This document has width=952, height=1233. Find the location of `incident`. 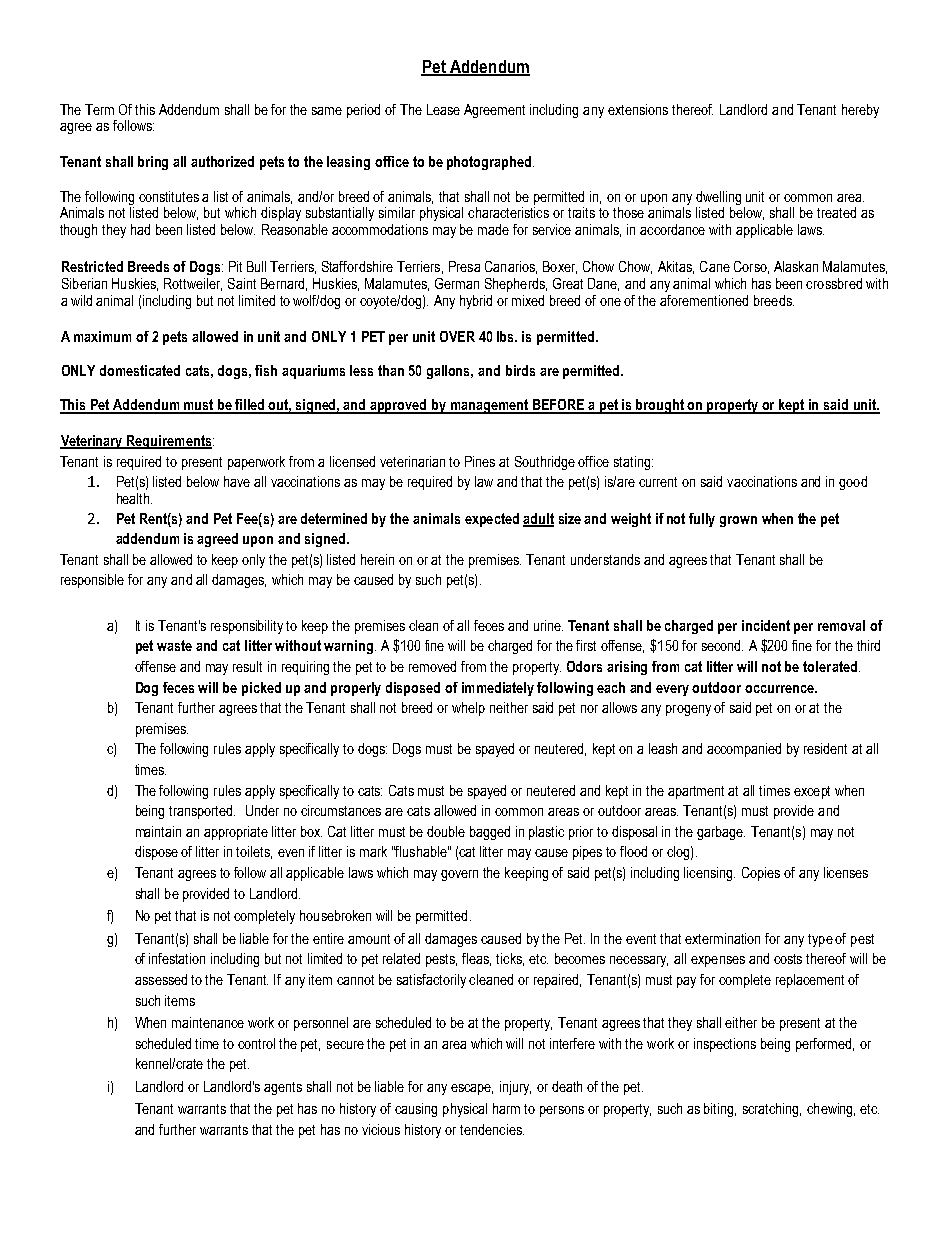

incident is located at coordinates (766, 625).
